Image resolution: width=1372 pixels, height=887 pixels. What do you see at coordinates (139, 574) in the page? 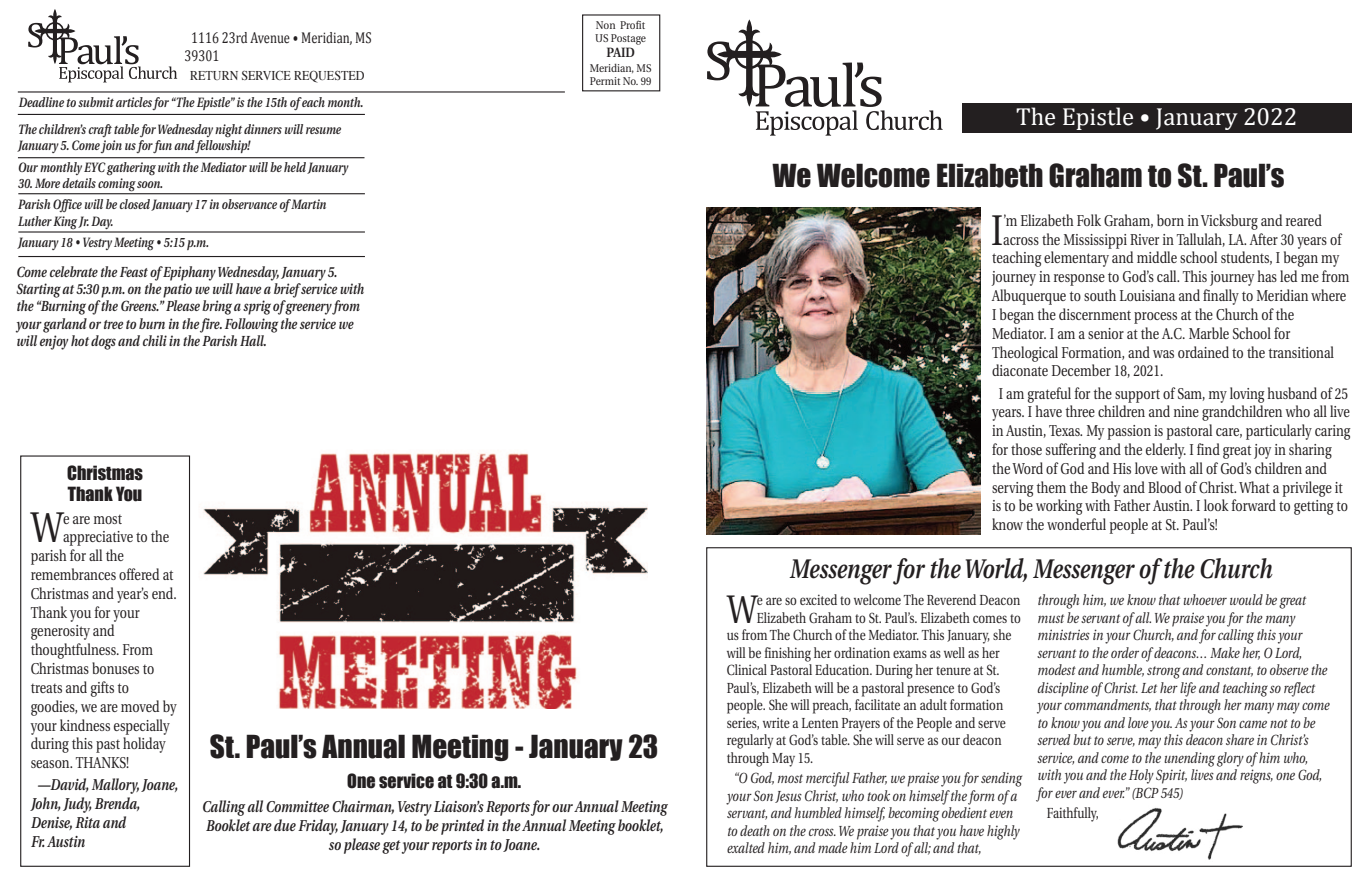
I see `offered` at bounding box center [139, 574].
